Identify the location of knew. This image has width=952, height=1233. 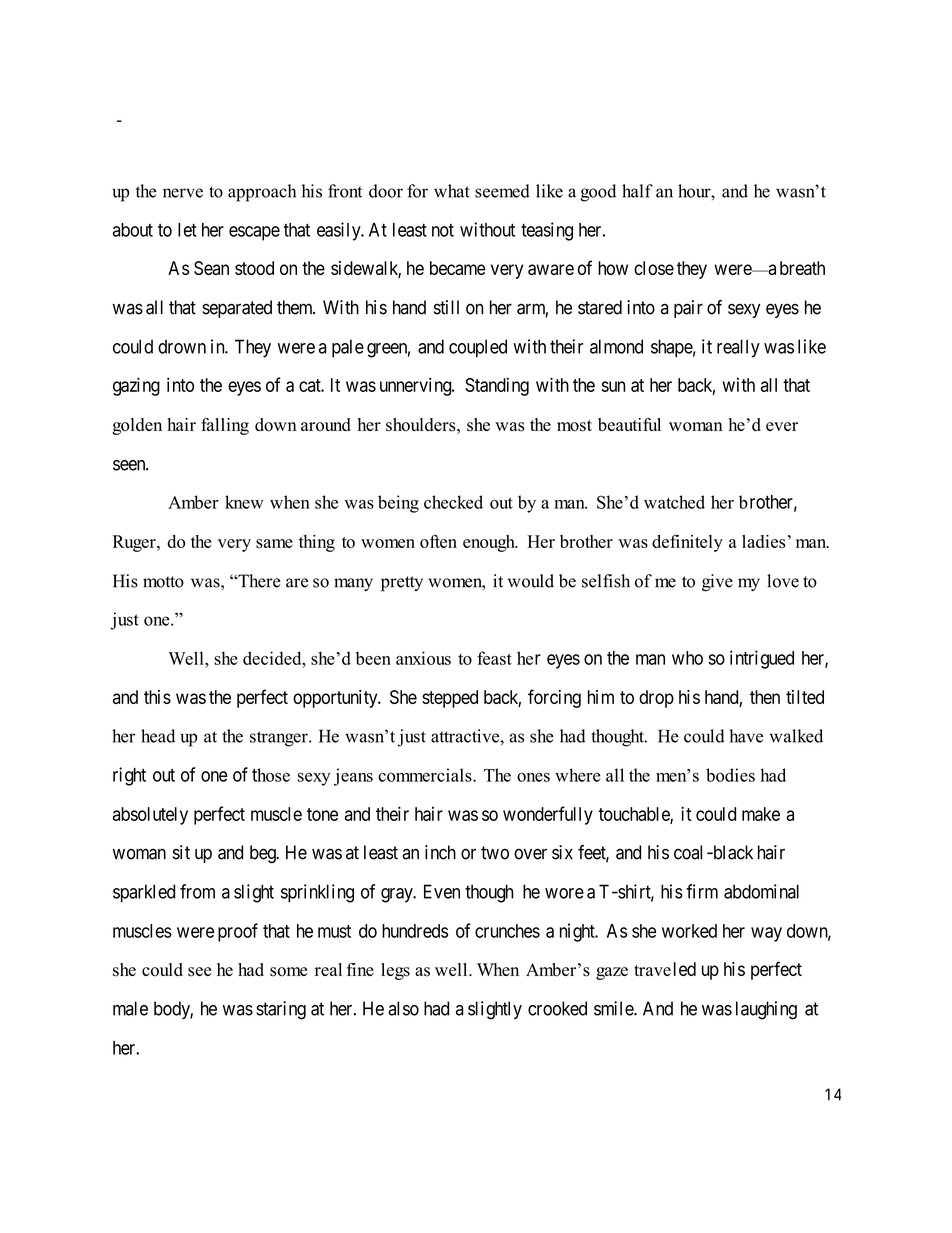
(244, 502).
